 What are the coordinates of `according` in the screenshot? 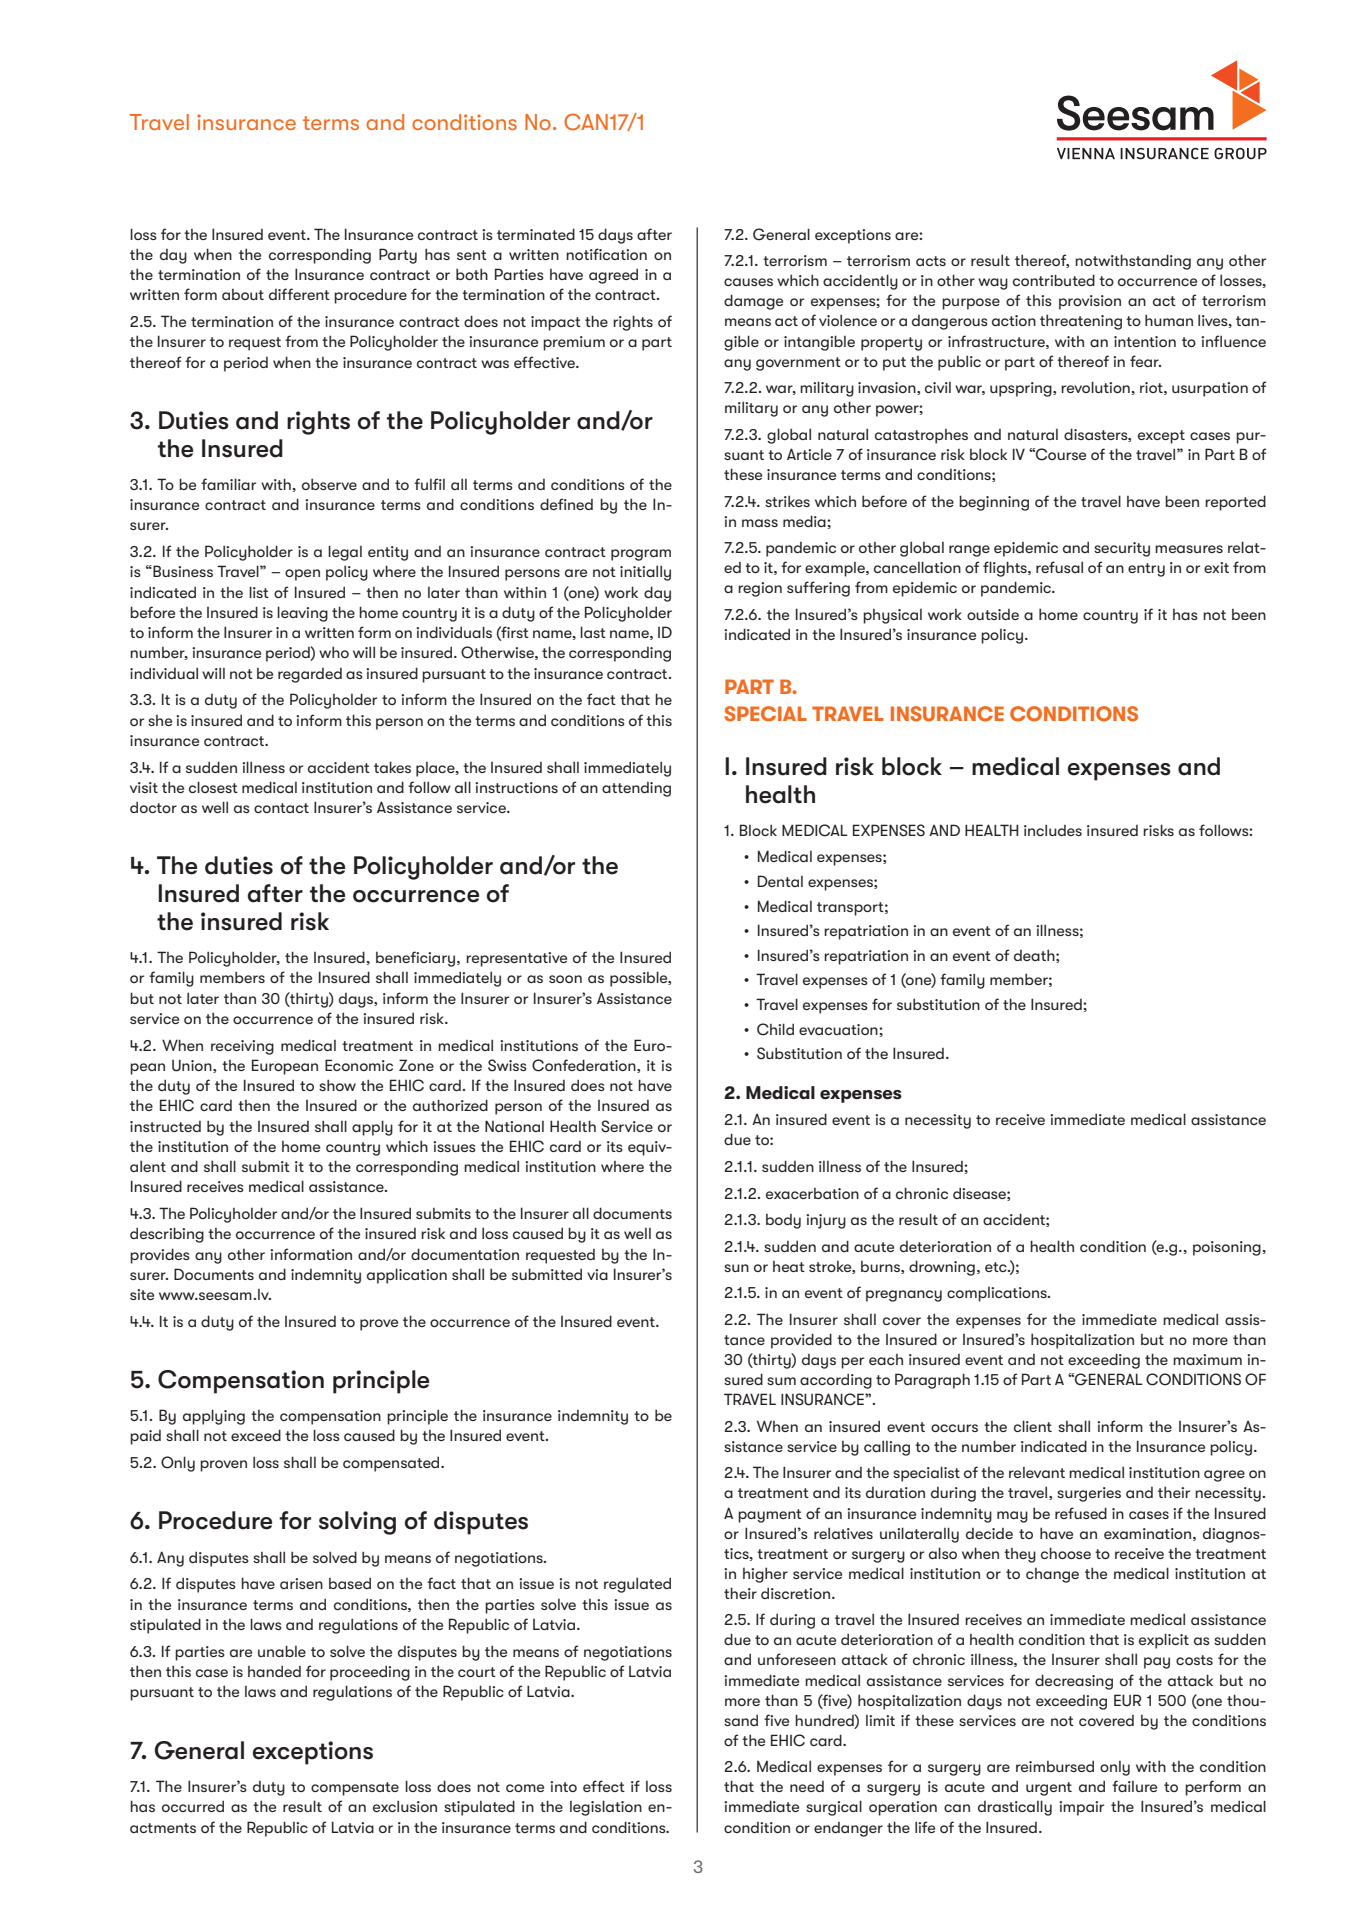 It's located at (836, 1381).
